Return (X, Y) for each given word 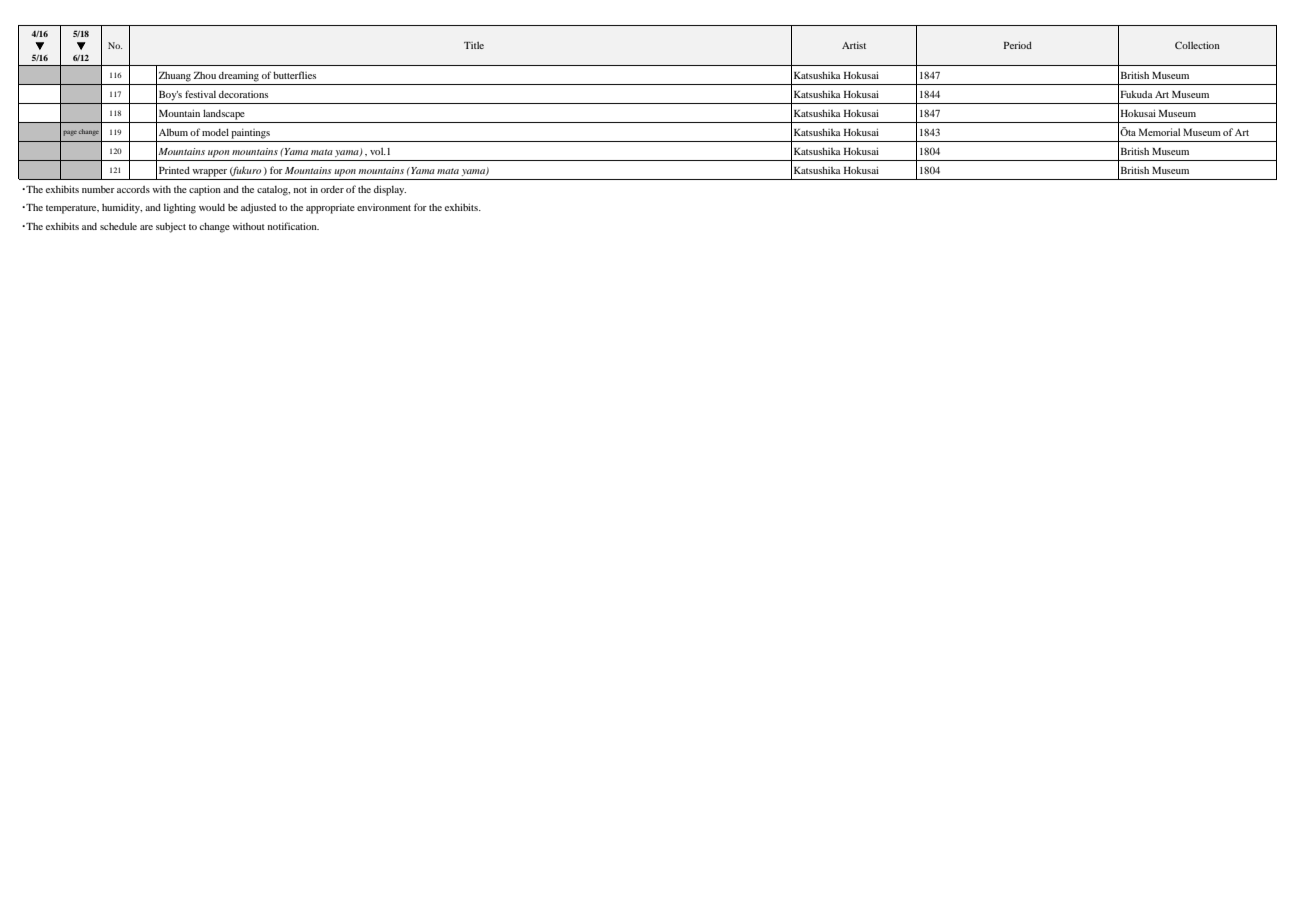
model (215, 132)
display (390, 190)
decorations (243, 94)
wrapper (209, 173)
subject (171, 228)
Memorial (1159, 132)
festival (200, 94)
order (332, 189)
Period (1018, 45)
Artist (854, 45)
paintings (250, 134)
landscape (224, 114)
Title (474, 45)
